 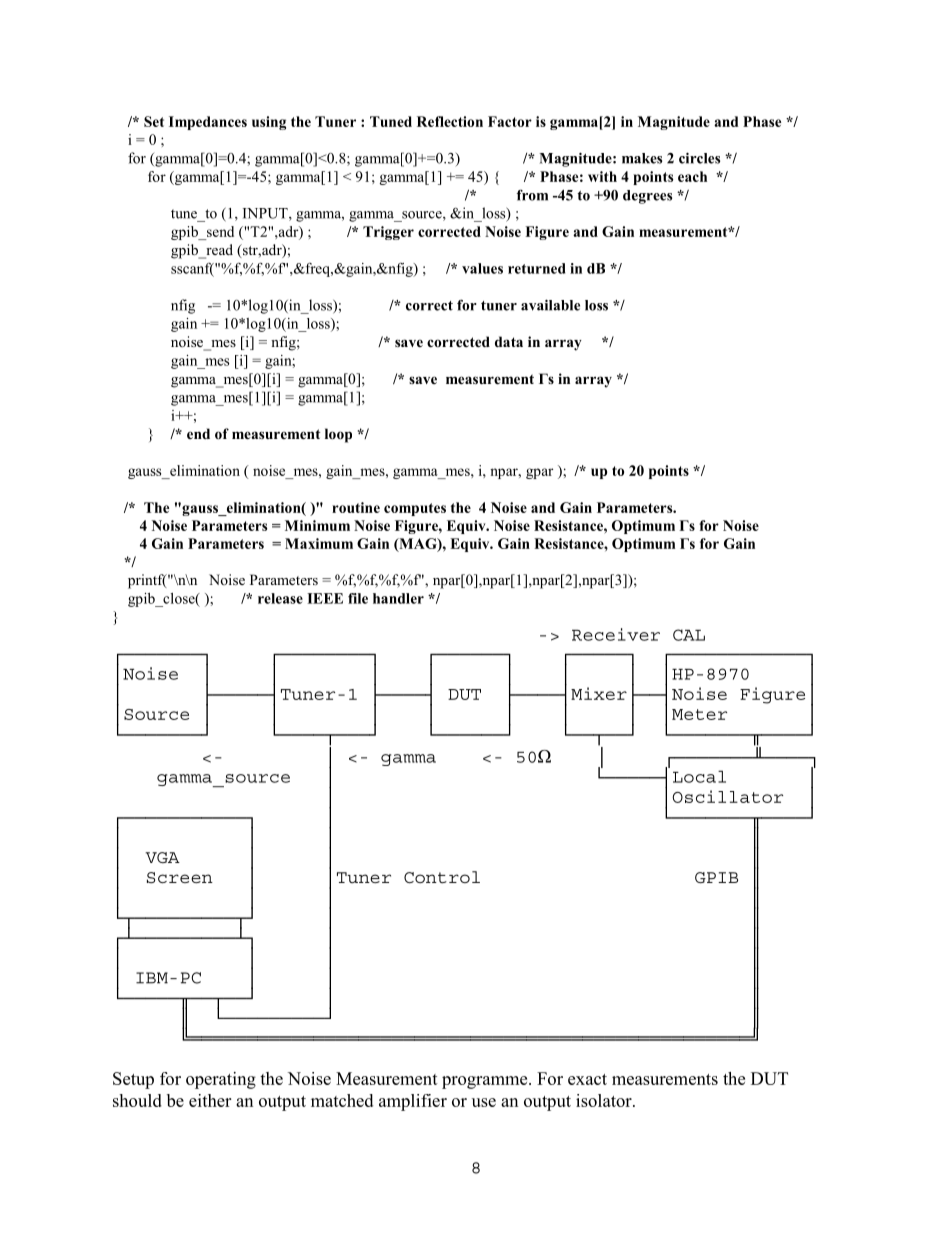 What do you see at coordinates (280, 598) in the screenshot?
I see `release` at bounding box center [280, 598].
